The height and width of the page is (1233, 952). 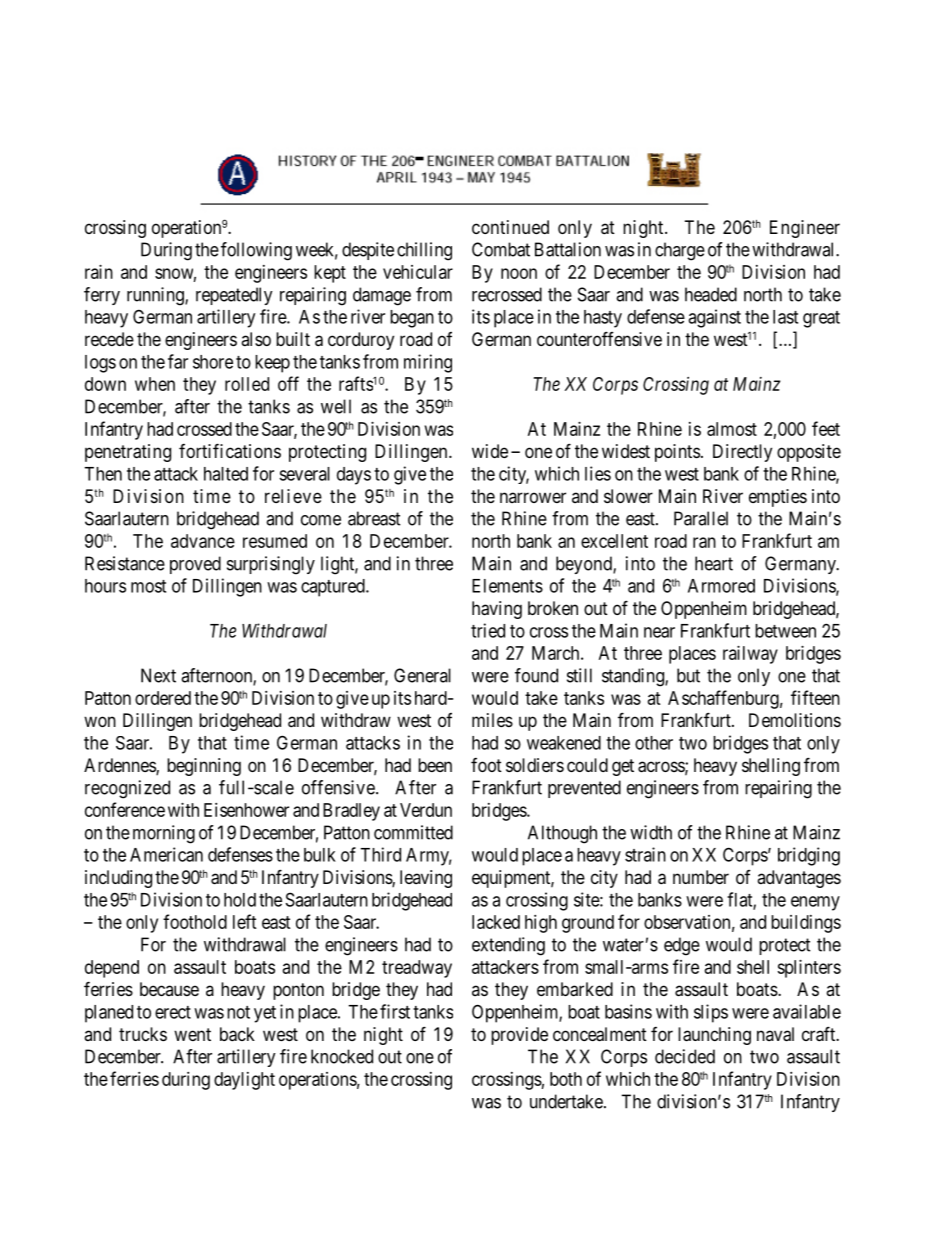 I want to click on tried, so click(x=488, y=630).
